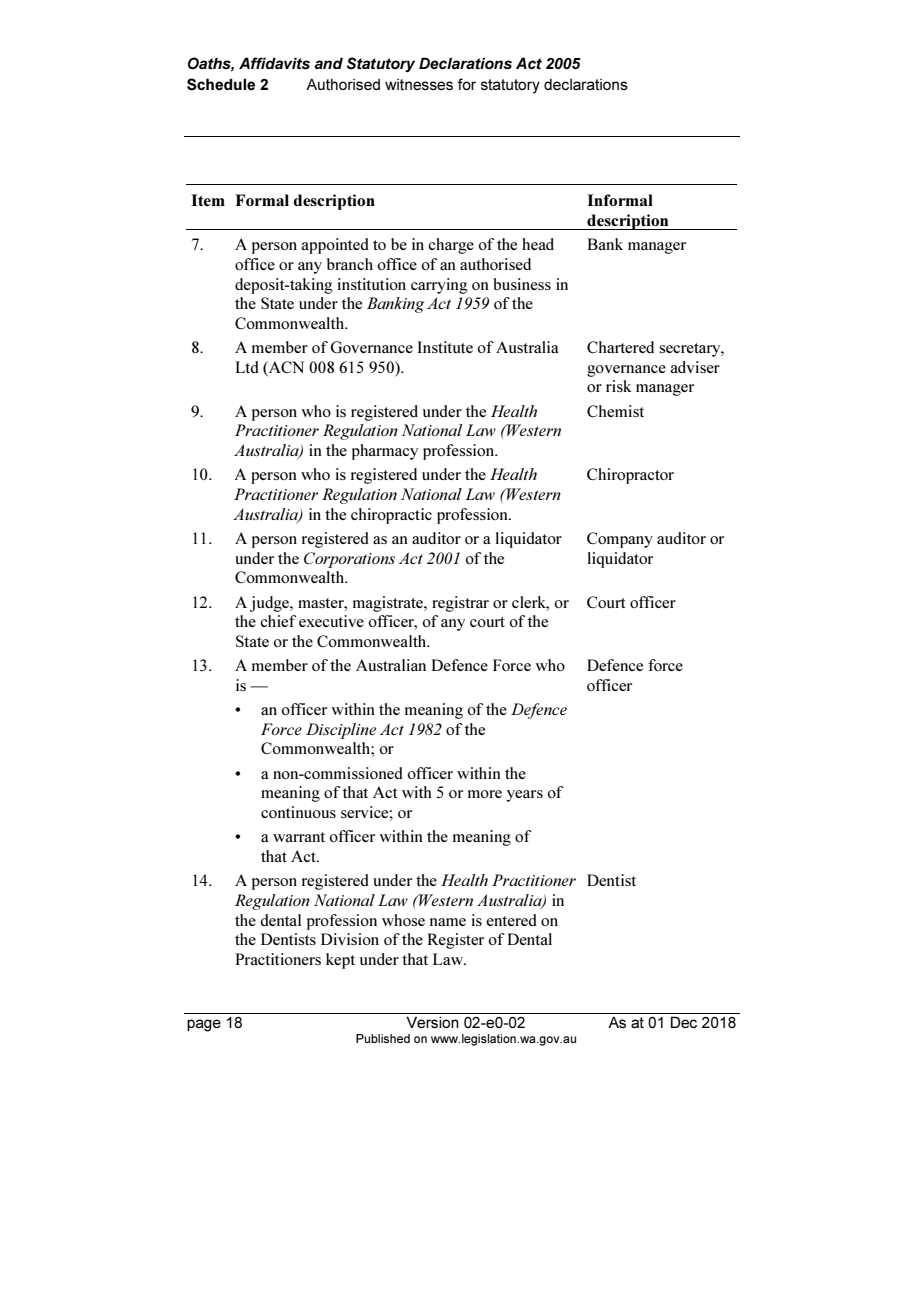 This document has height=1308, width=924. I want to click on Version, so click(432, 1022).
